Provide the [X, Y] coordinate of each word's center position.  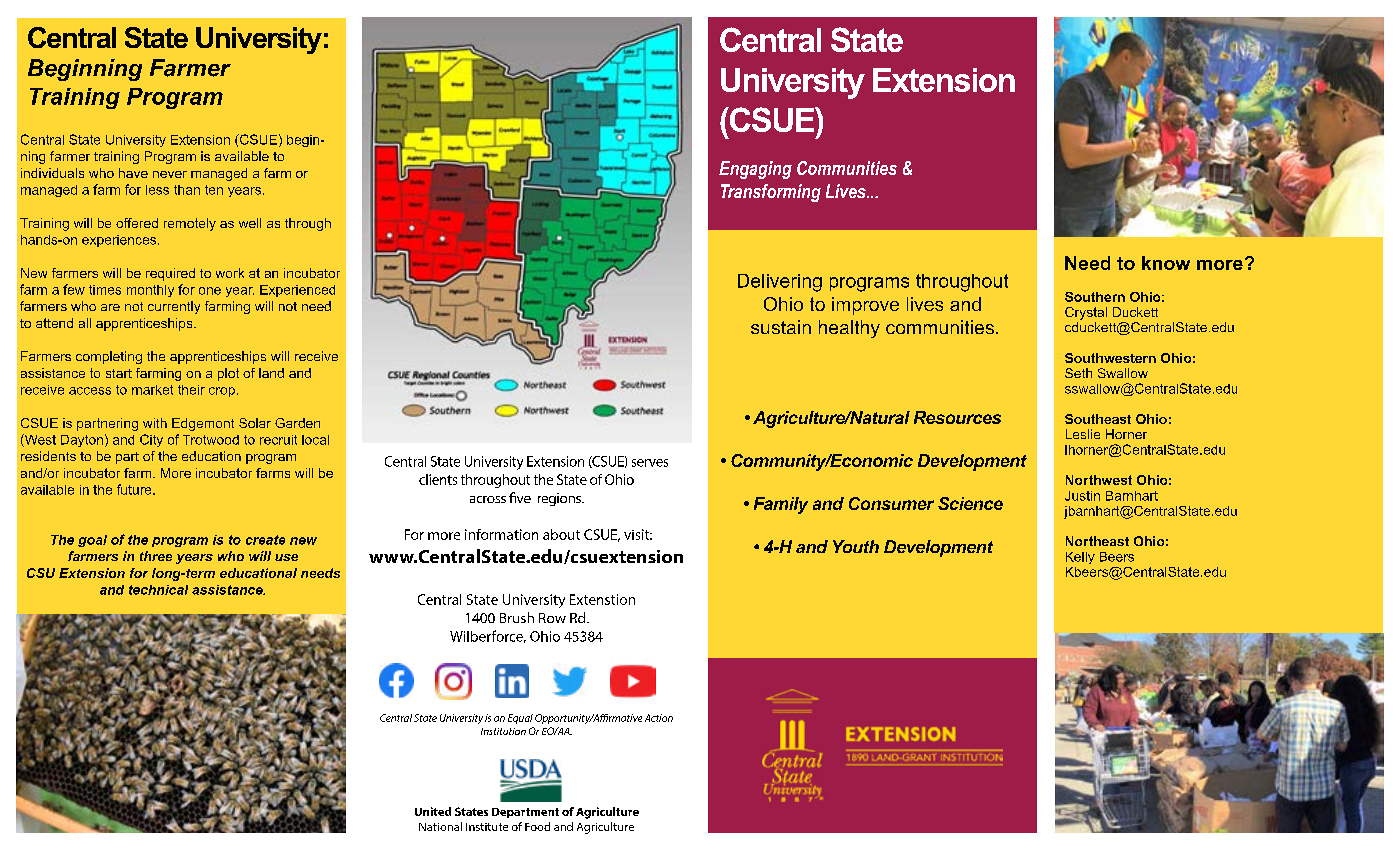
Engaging [755, 170]
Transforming [771, 193]
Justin [1082, 496]
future [135, 489]
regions [560, 499]
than [187, 190]
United [433, 811]
